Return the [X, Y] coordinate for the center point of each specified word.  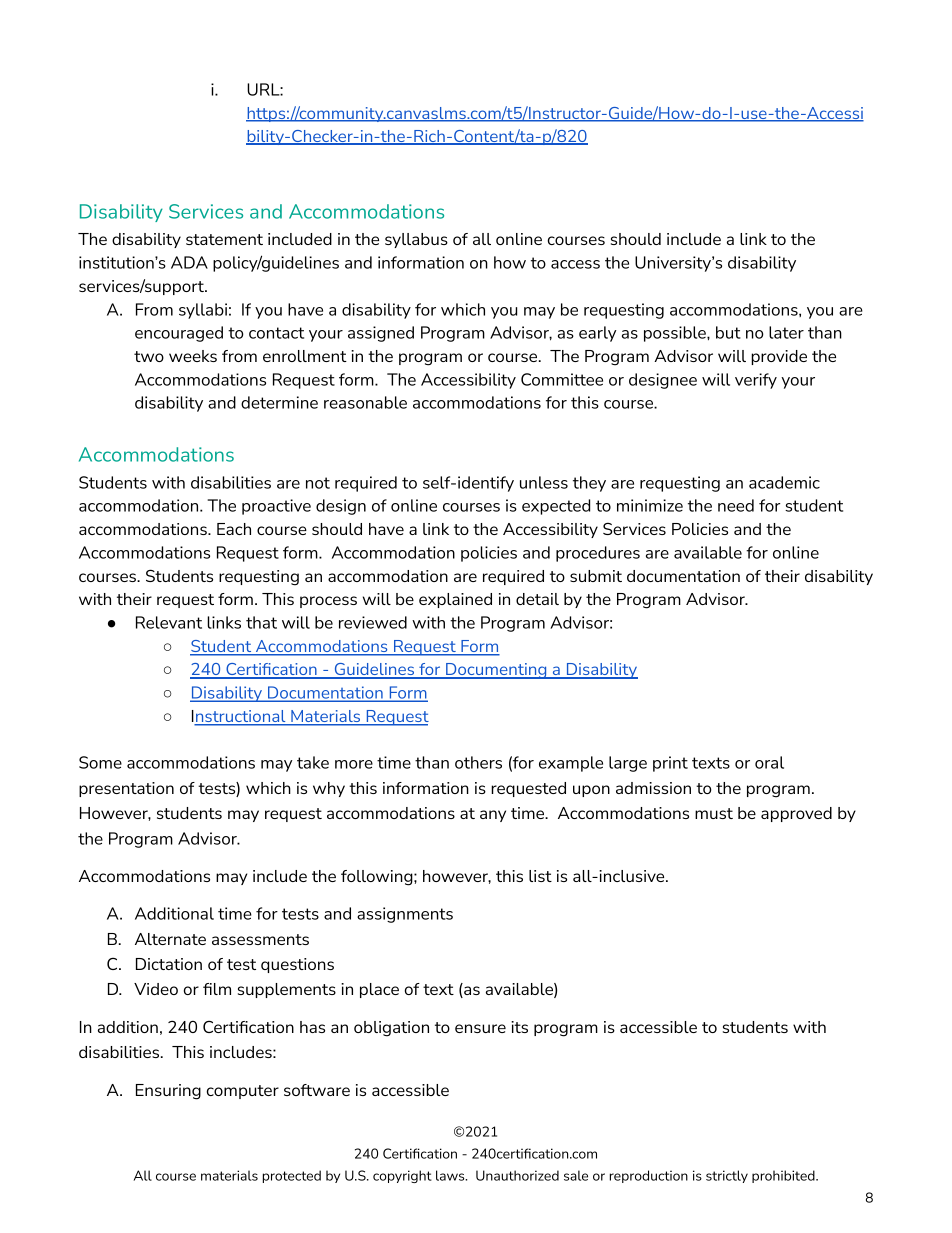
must [714, 813]
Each [234, 529]
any [493, 816]
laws [451, 1175]
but [728, 332]
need [736, 505]
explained [455, 600]
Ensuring [168, 1092]
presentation [126, 789]
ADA [189, 262]
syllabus [416, 240]
